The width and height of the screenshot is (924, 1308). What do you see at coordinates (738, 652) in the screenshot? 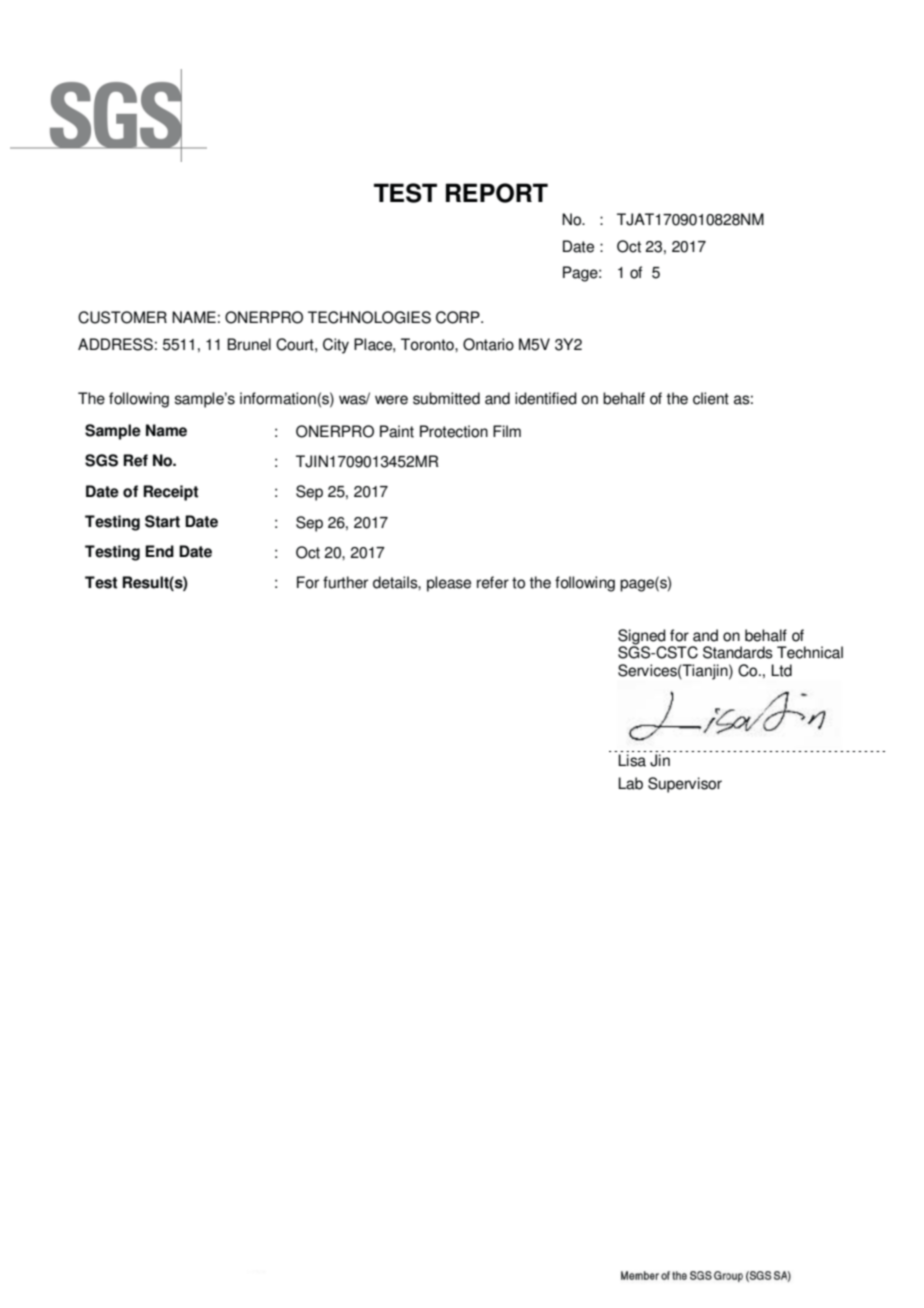
I see `Standards` at bounding box center [738, 652].
